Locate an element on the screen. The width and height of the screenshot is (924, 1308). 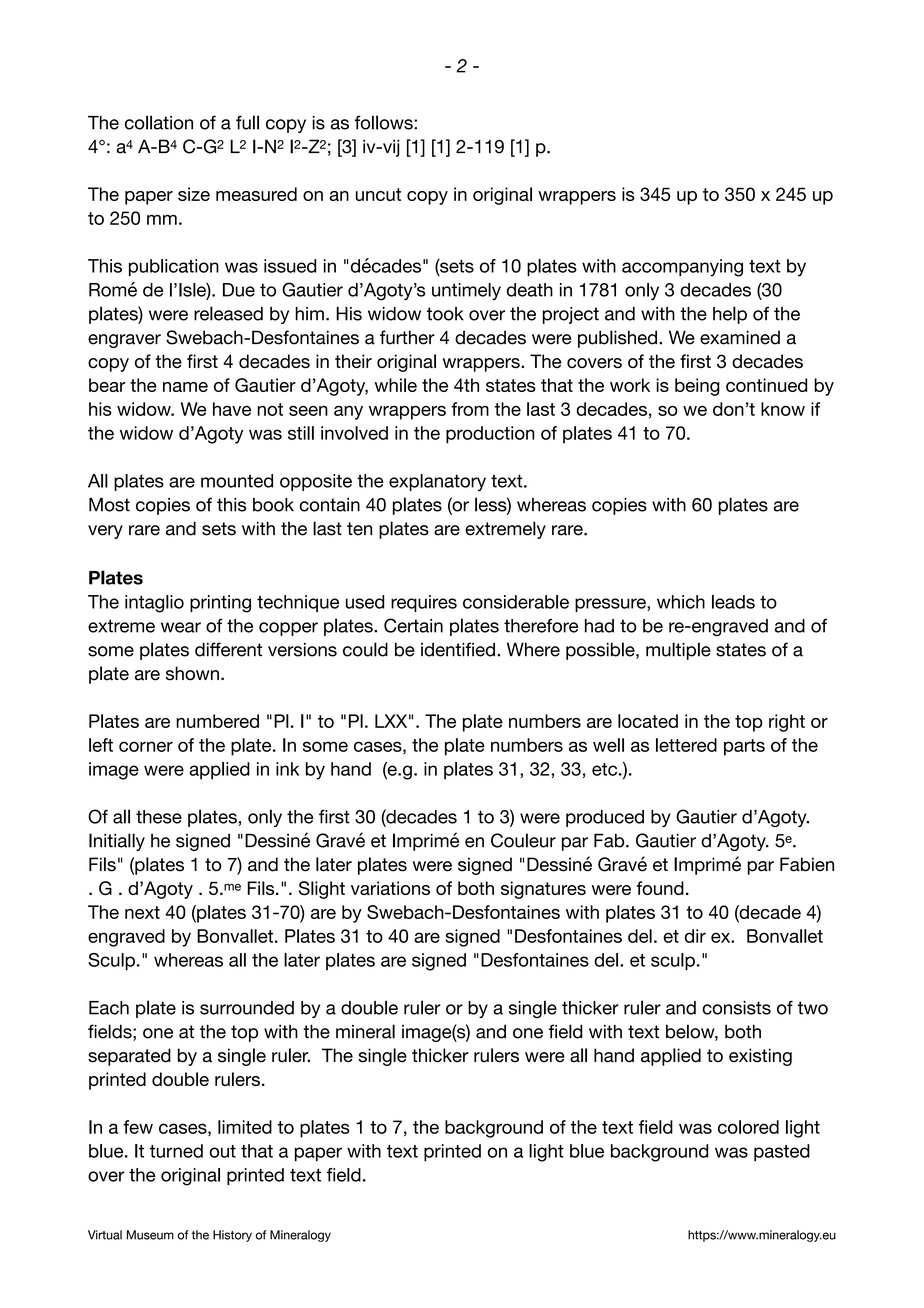
found is located at coordinates (660, 888).
